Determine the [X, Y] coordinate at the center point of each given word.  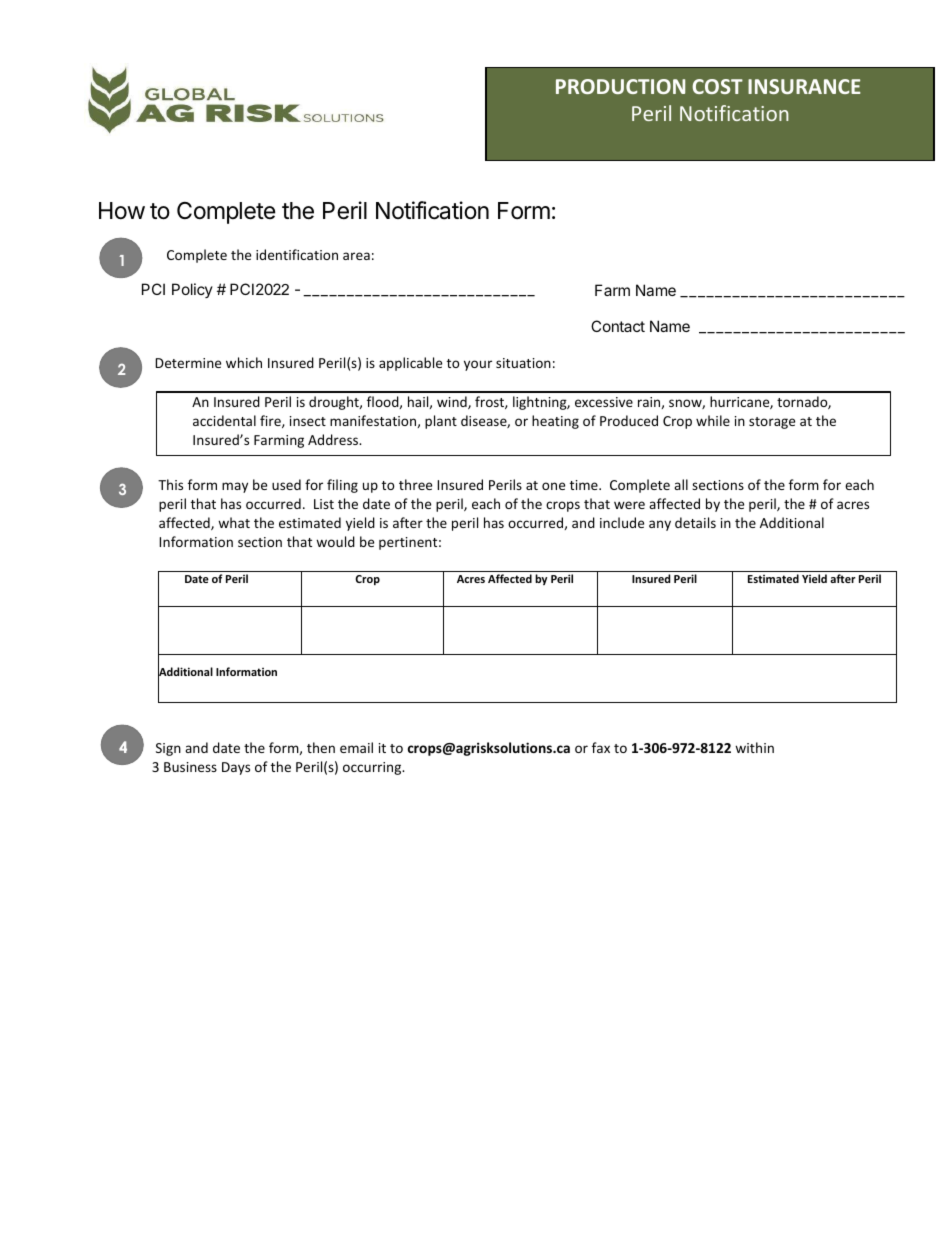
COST [717, 86]
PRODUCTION [620, 86]
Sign [168, 749]
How [122, 211]
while [713, 420]
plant [441, 422]
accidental [224, 420]
